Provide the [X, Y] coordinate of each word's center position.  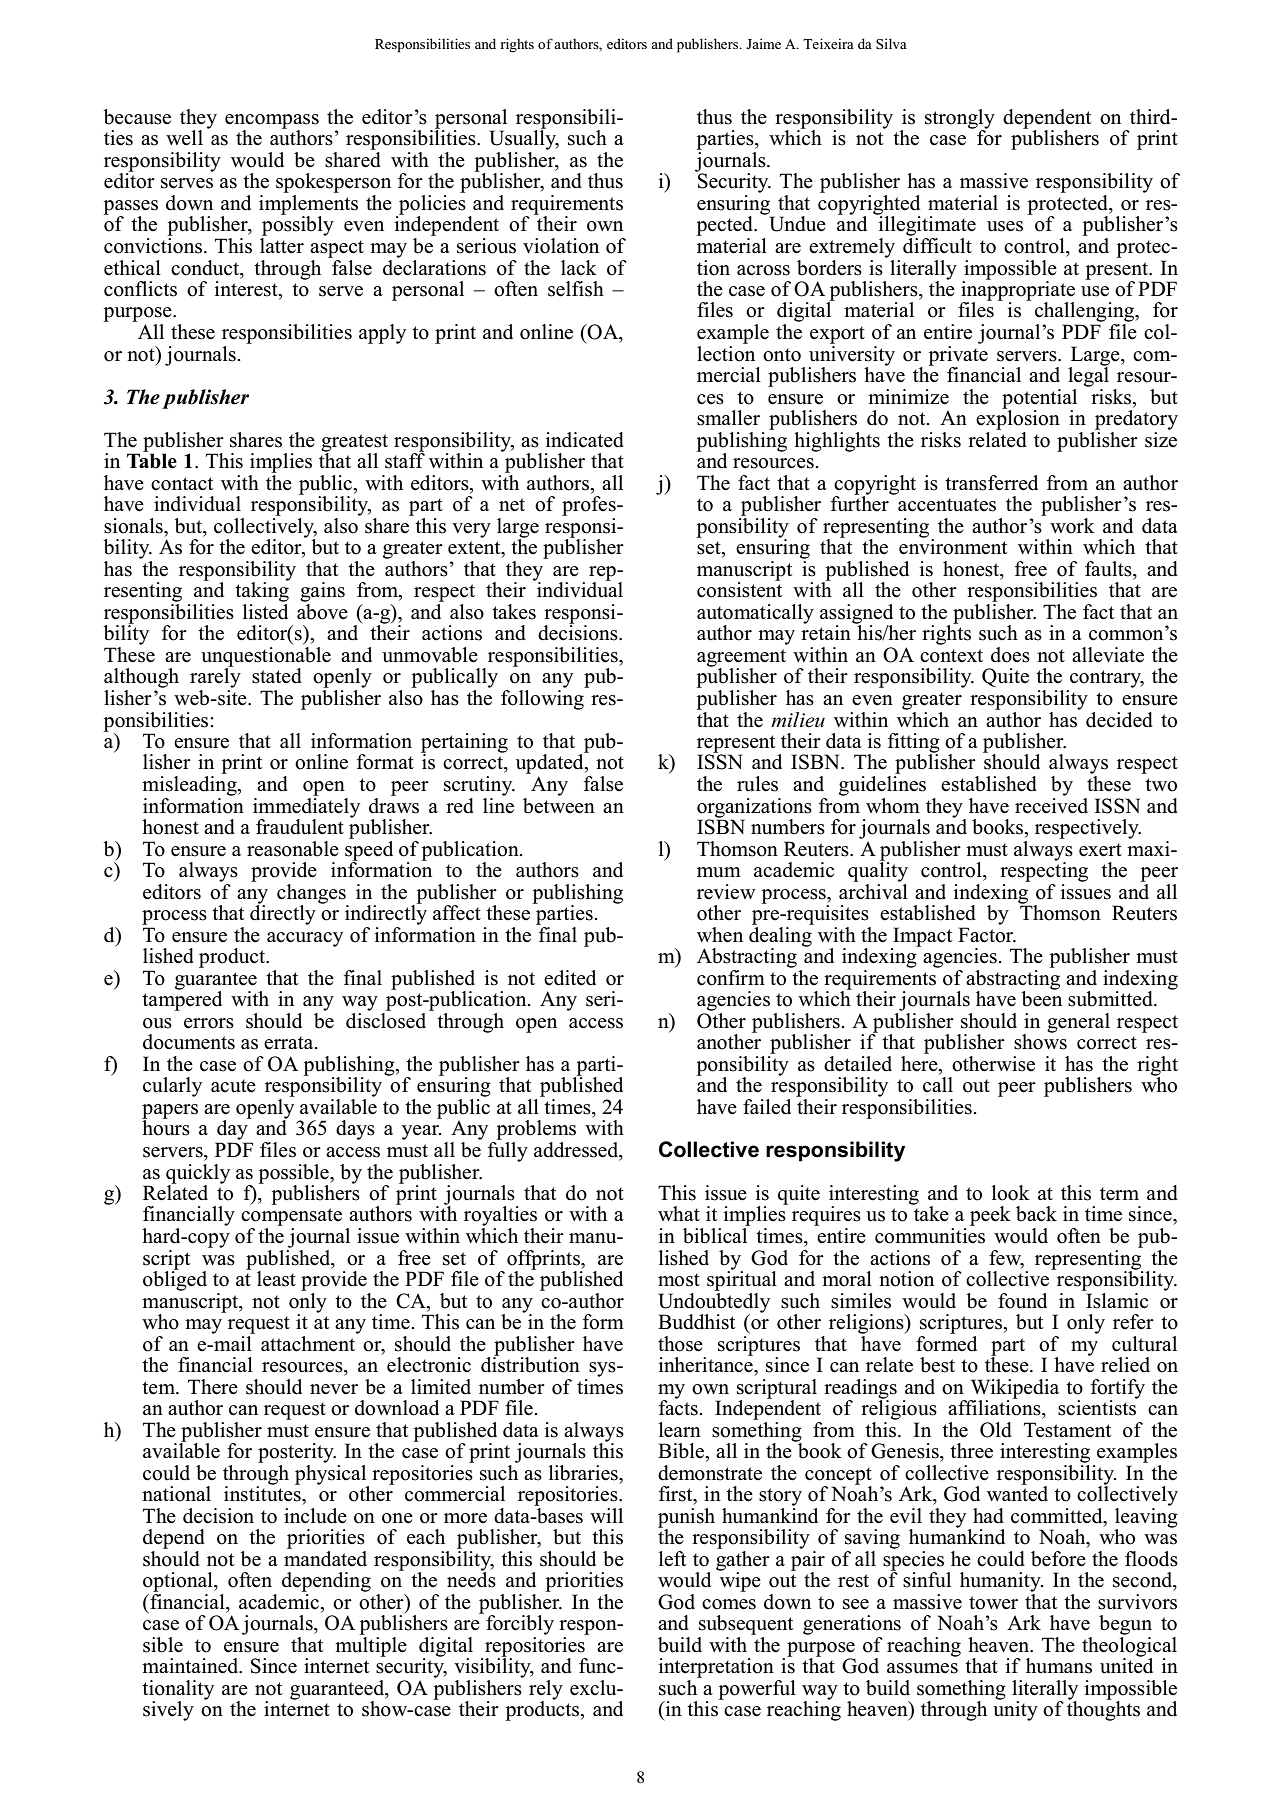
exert [1100, 850]
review [726, 892]
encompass [272, 122]
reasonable [293, 849]
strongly [960, 120]
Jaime [763, 43]
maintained [191, 1666]
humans [1059, 1666]
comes [729, 1604]
